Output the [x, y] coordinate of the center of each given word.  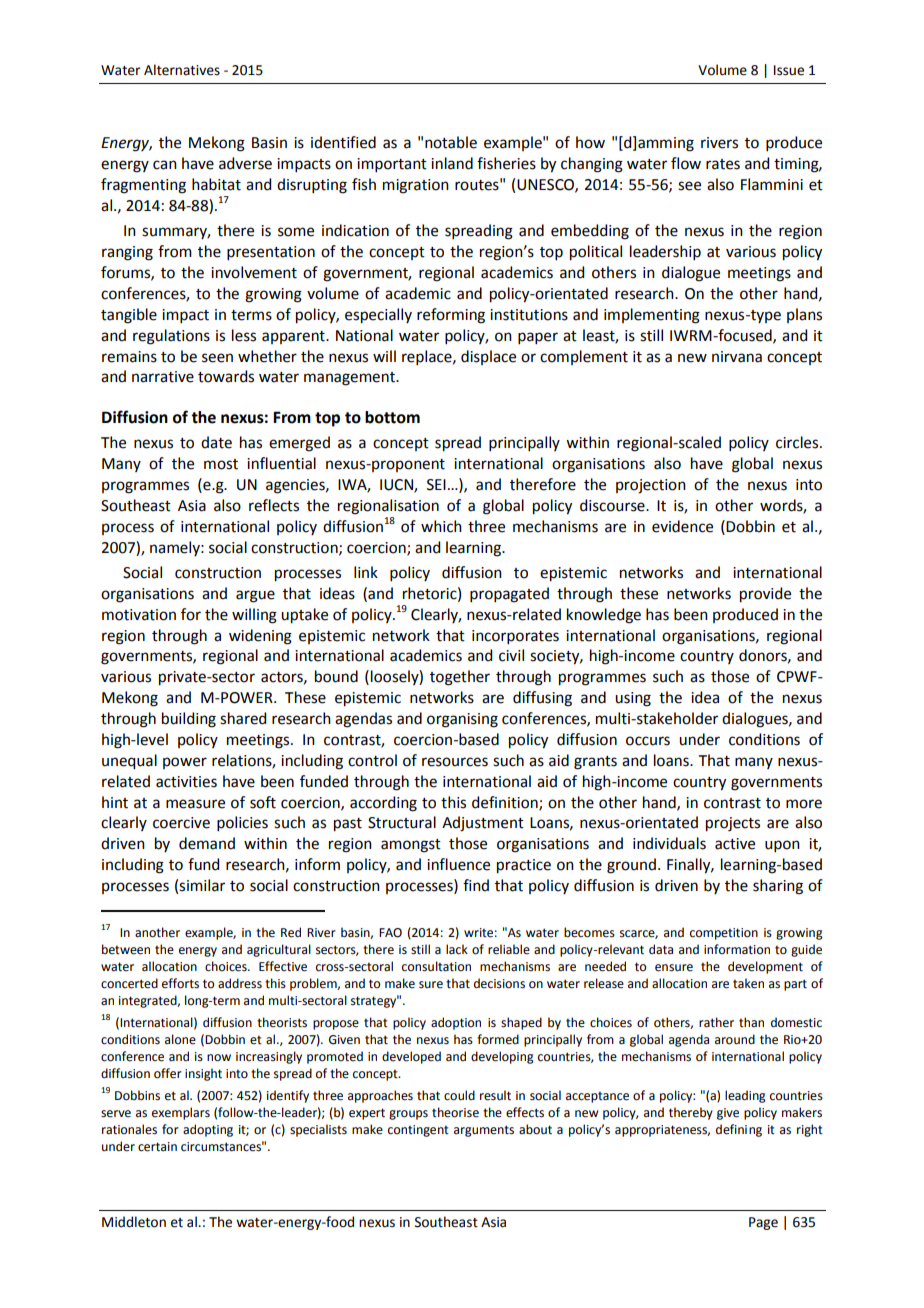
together [460, 678]
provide [765, 595]
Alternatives [182, 70]
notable [451, 142]
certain [157, 1147]
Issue [789, 70]
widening [260, 637]
